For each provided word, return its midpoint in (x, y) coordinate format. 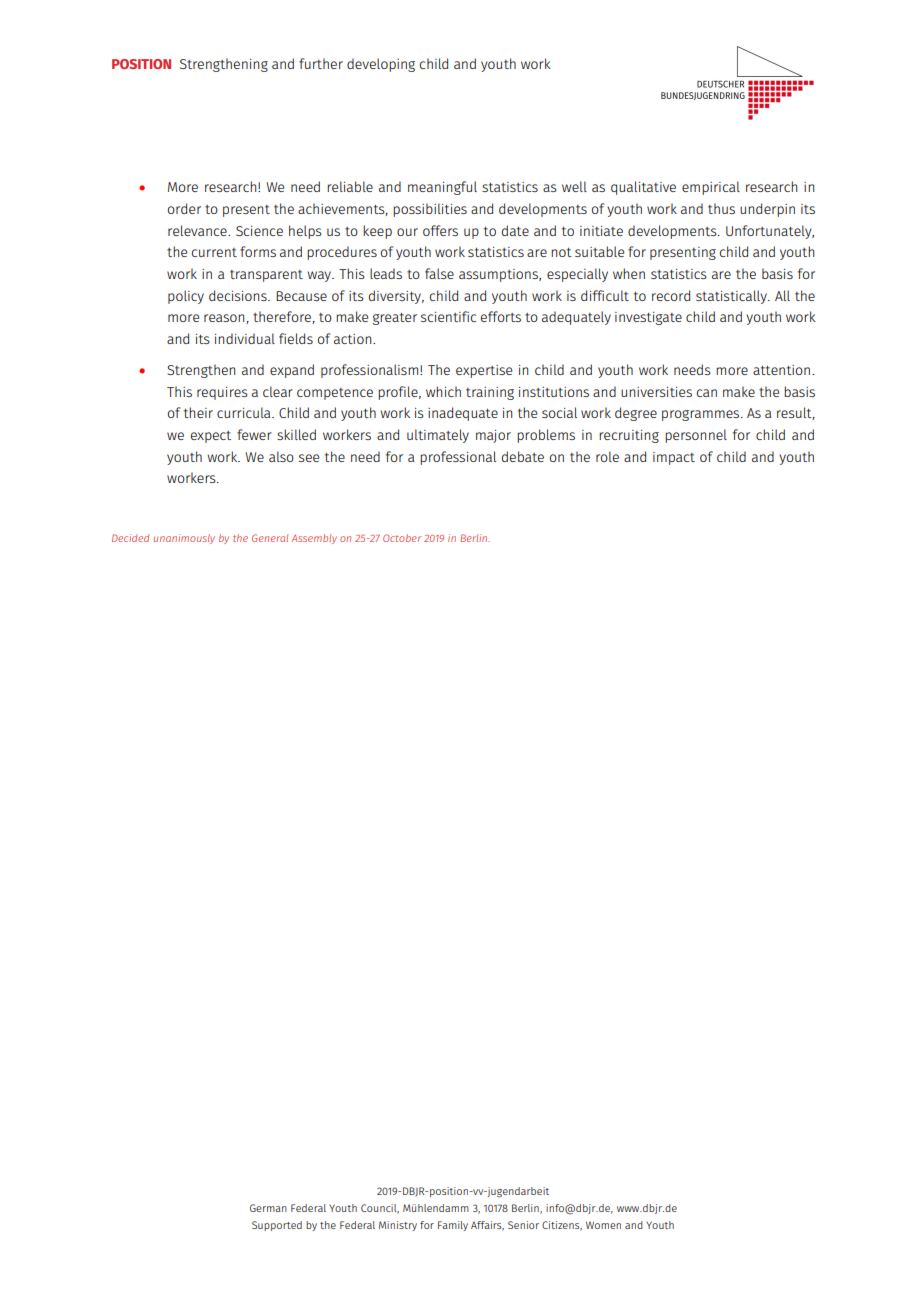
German (268, 1208)
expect (211, 437)
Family (453, 1226)
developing (381, 65)
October (402, 538)
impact (674, 458)
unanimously (184, 539)
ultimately (438, 436)
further (321, 63)
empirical (711, 188)
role (607, 456)
